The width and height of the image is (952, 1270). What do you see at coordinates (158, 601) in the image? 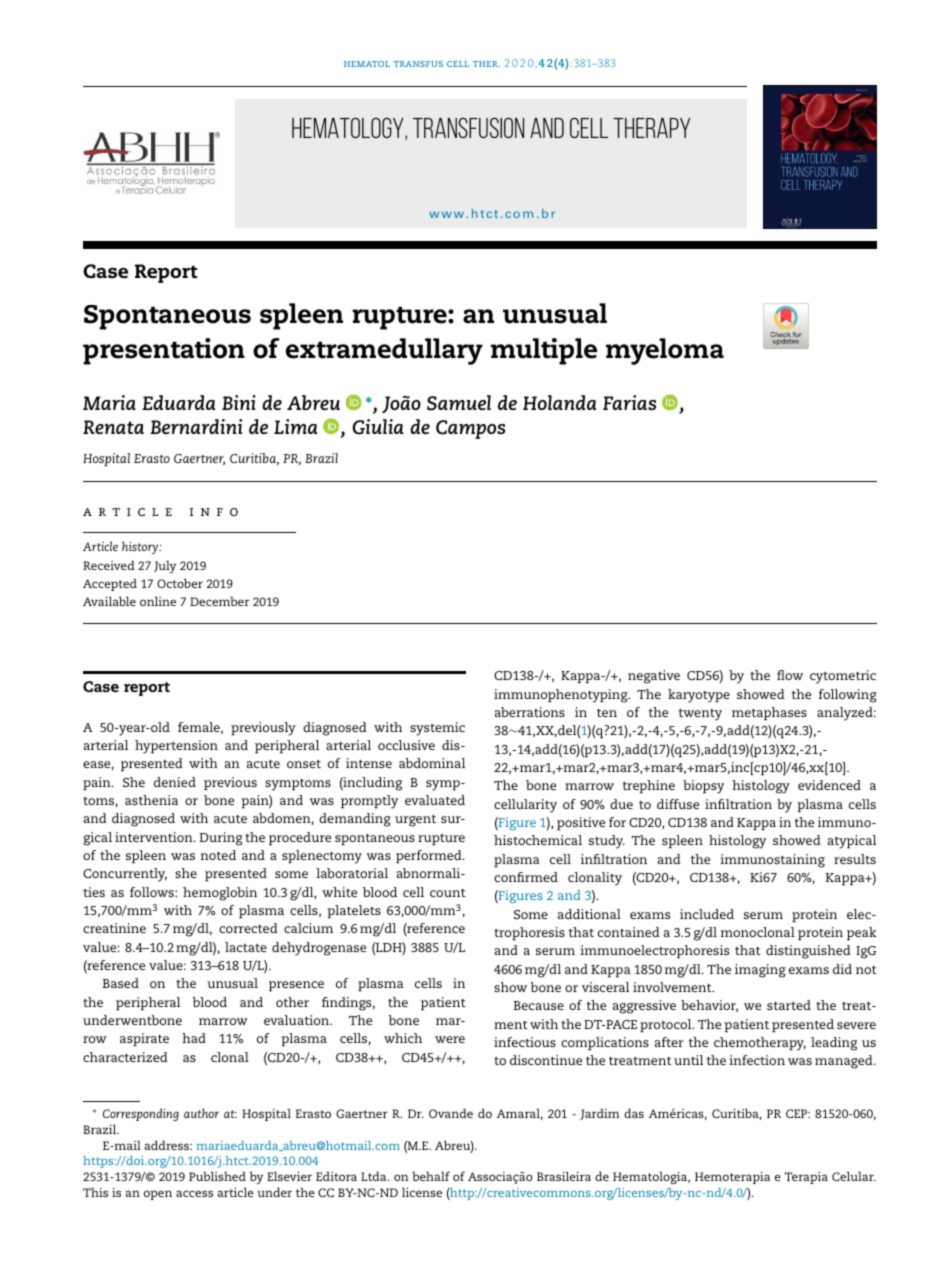
I see `online` at bounding box center [158, 601].
